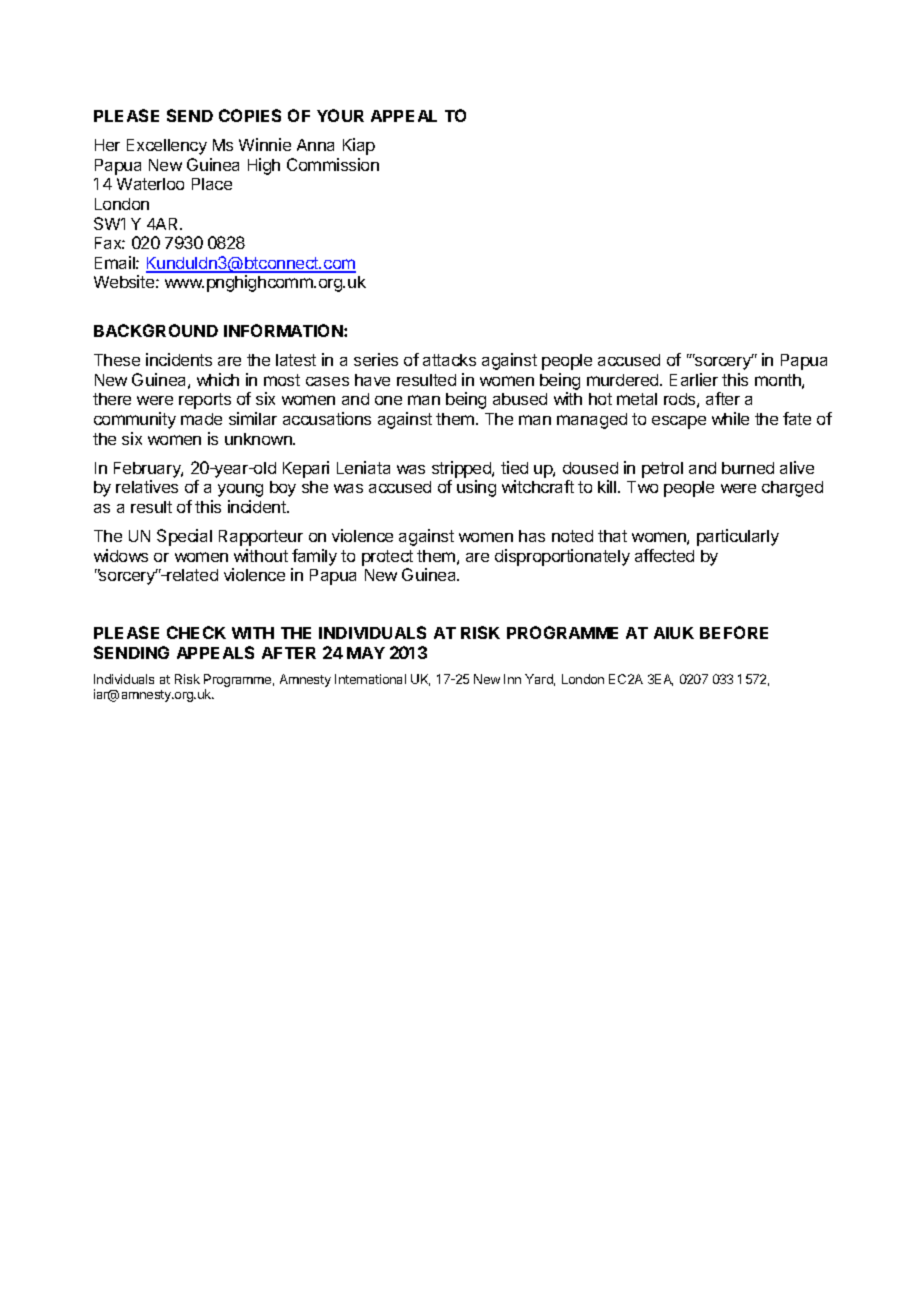 Image resolution: width=924 pixels, height=1308 pixels. What do you see at coordinates (734, 632) in the page?
I see `BEFORE` at bounding box center [734, 632].
